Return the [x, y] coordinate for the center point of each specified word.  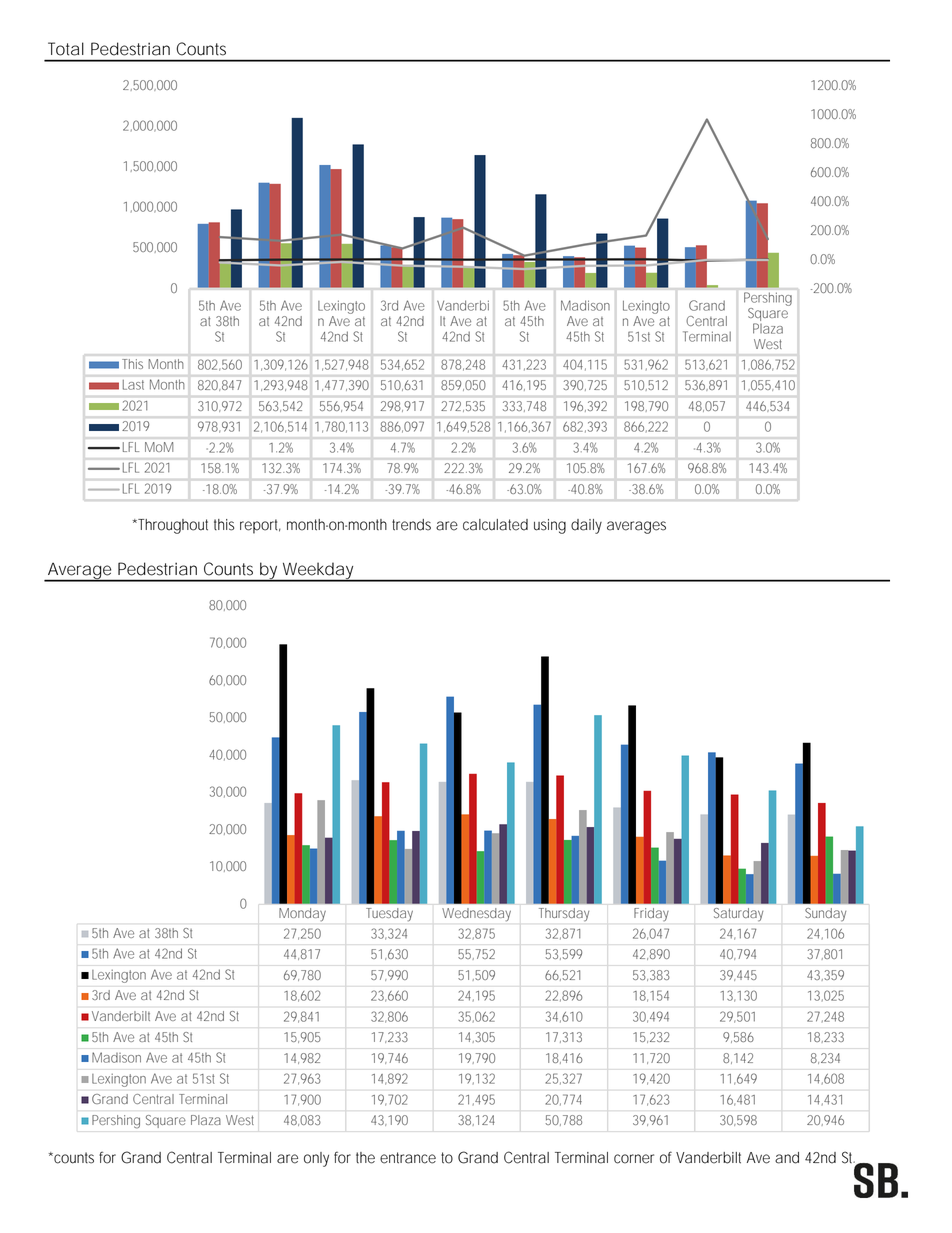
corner [634, 1159]
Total [66, 49]
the [365, 1158]
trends [411, 525]
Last [133, 385]
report [260, 526]
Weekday [317, 572]
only [316, 1159]
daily [586, 526]
